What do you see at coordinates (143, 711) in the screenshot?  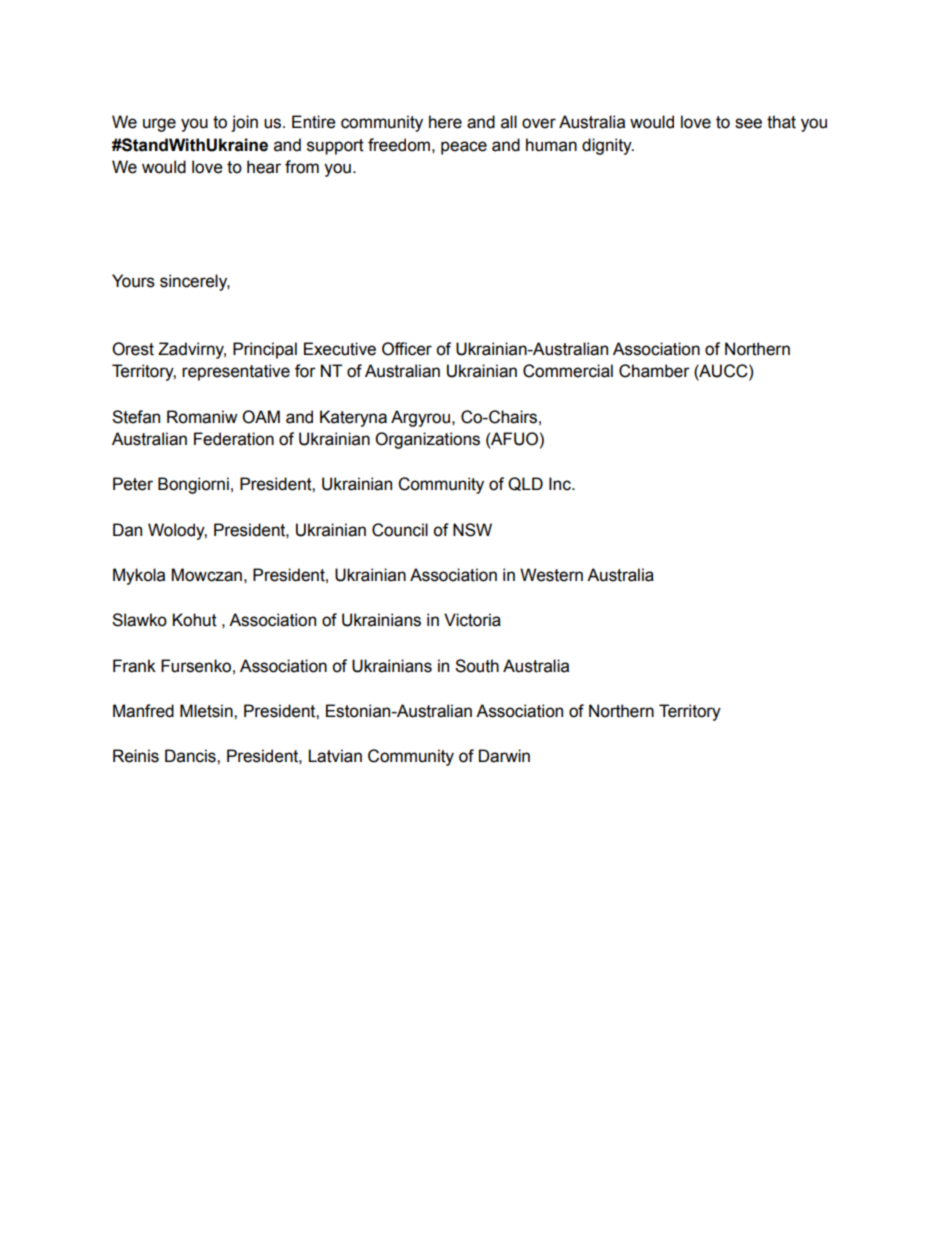 I see `Manfred` at bounding box center [143, 711].
